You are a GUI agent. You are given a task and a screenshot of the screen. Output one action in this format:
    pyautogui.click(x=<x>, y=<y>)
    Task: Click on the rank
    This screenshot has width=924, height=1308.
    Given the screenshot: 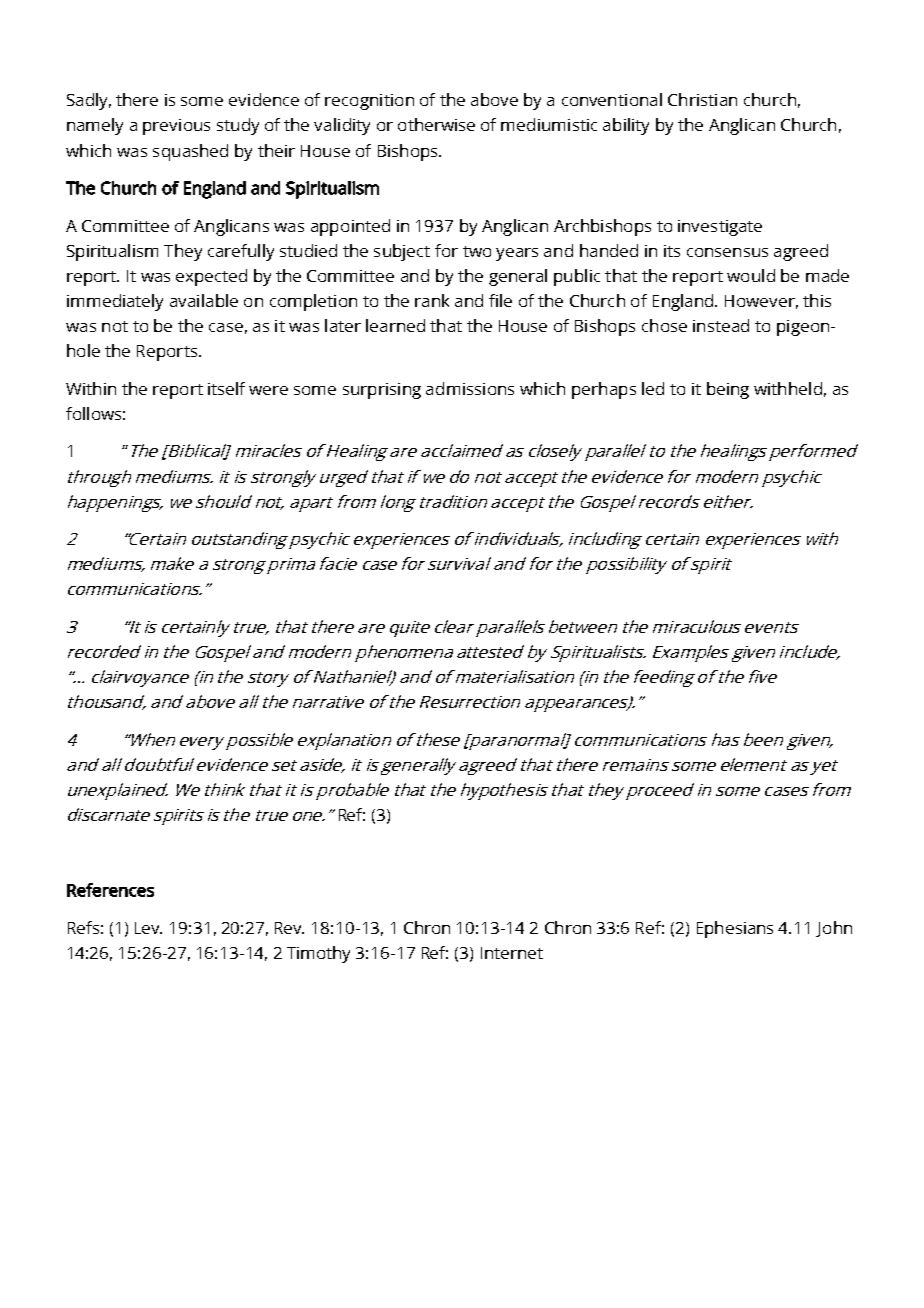 What is the action you would take?
    pyautogui.click(x=432, y=300)
